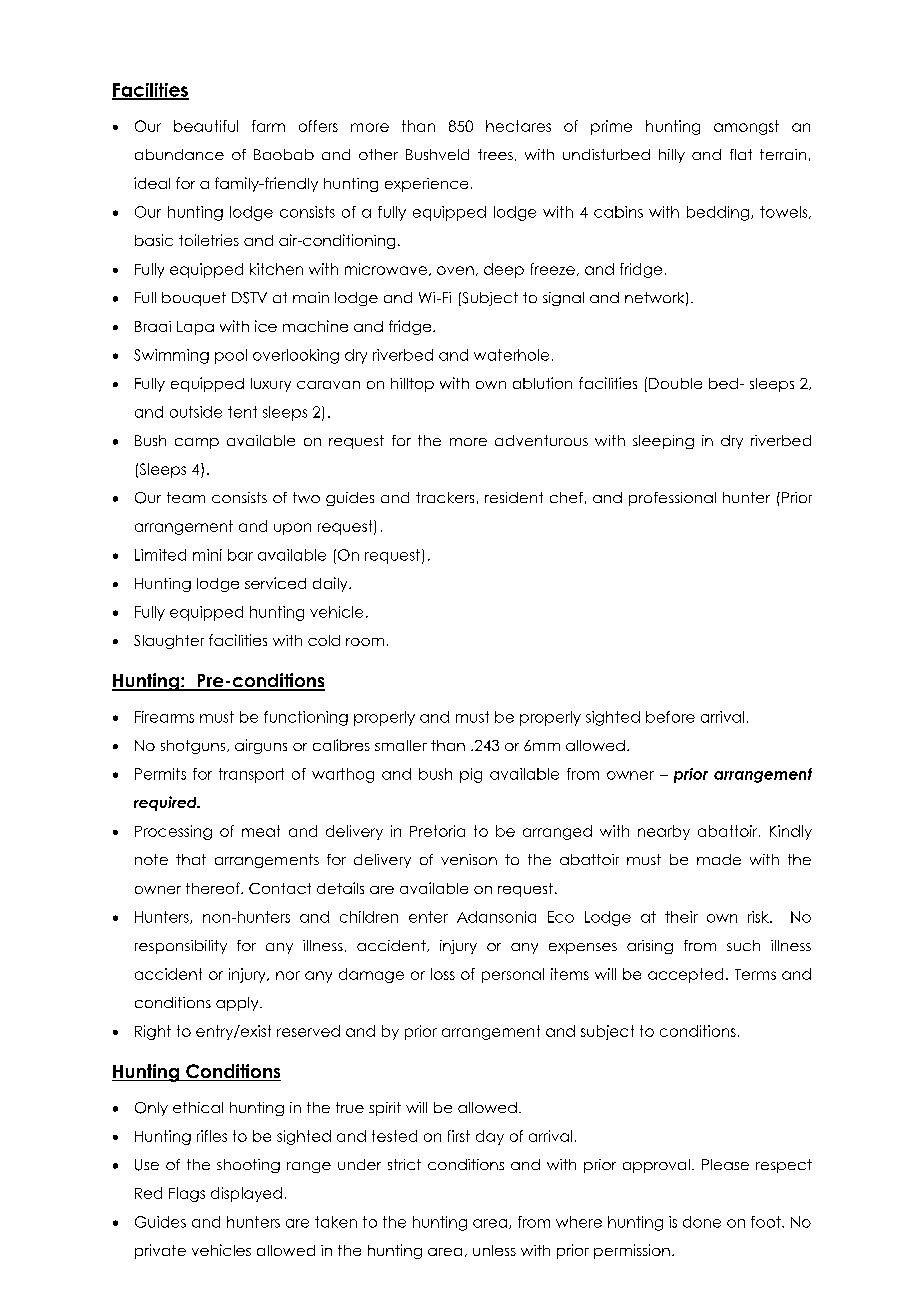 This image has height=1308, width=924. I want to click on flat, so click(741, 154).
